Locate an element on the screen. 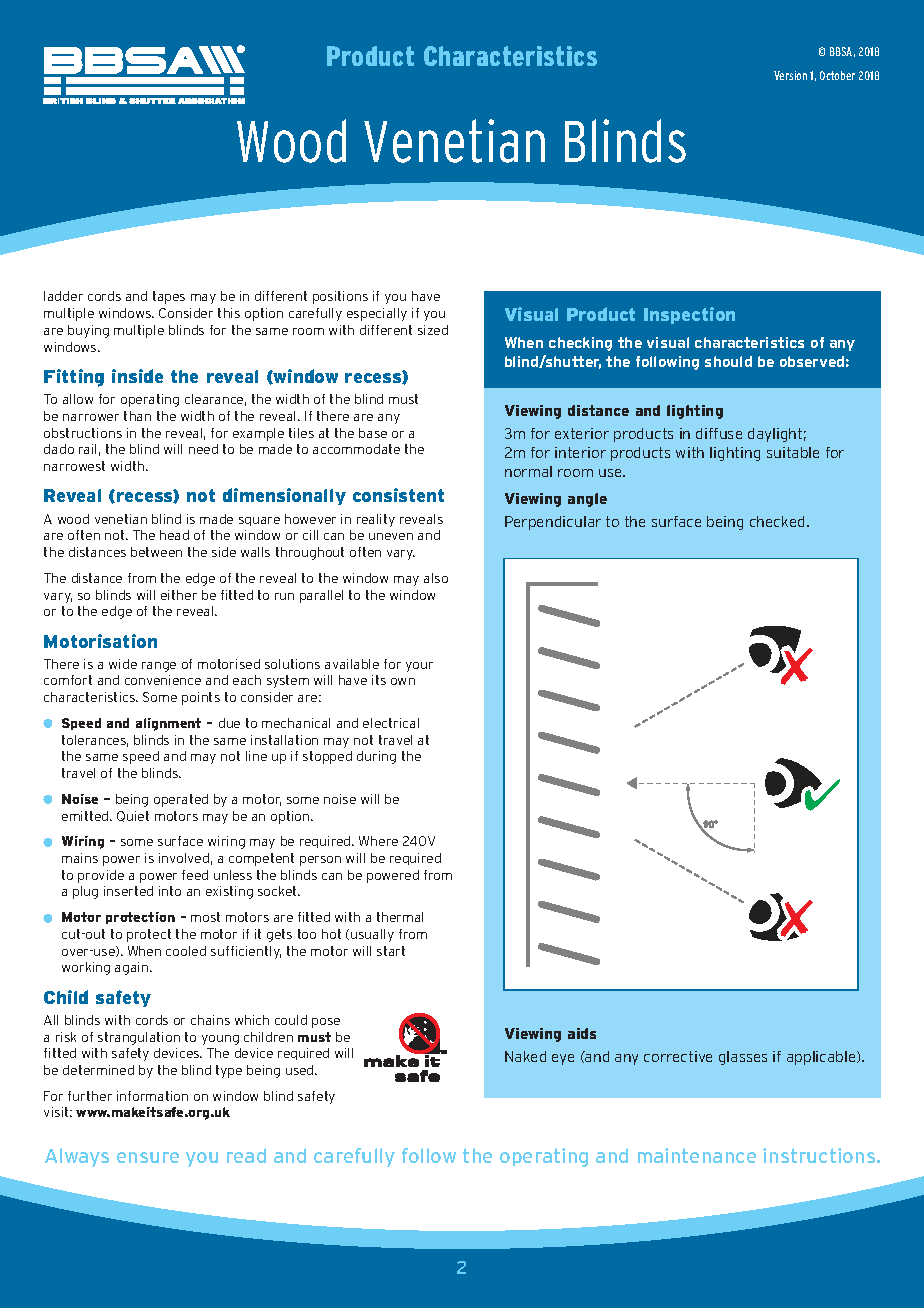 The height and width of the screenshot is (1308, 924). Version is located at coordinates (790, 75).
